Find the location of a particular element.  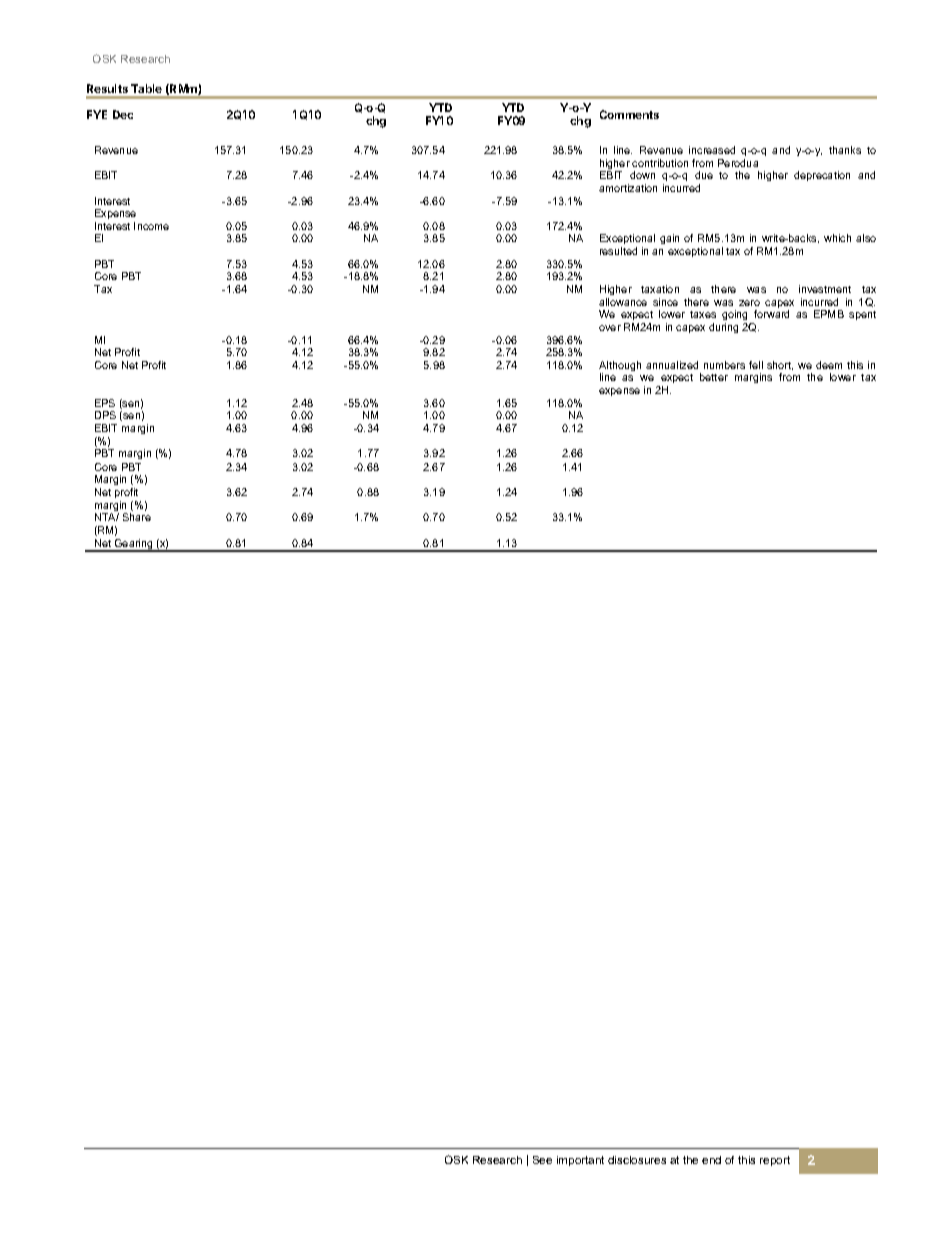

Dec is located at coordinates (123, 114).
